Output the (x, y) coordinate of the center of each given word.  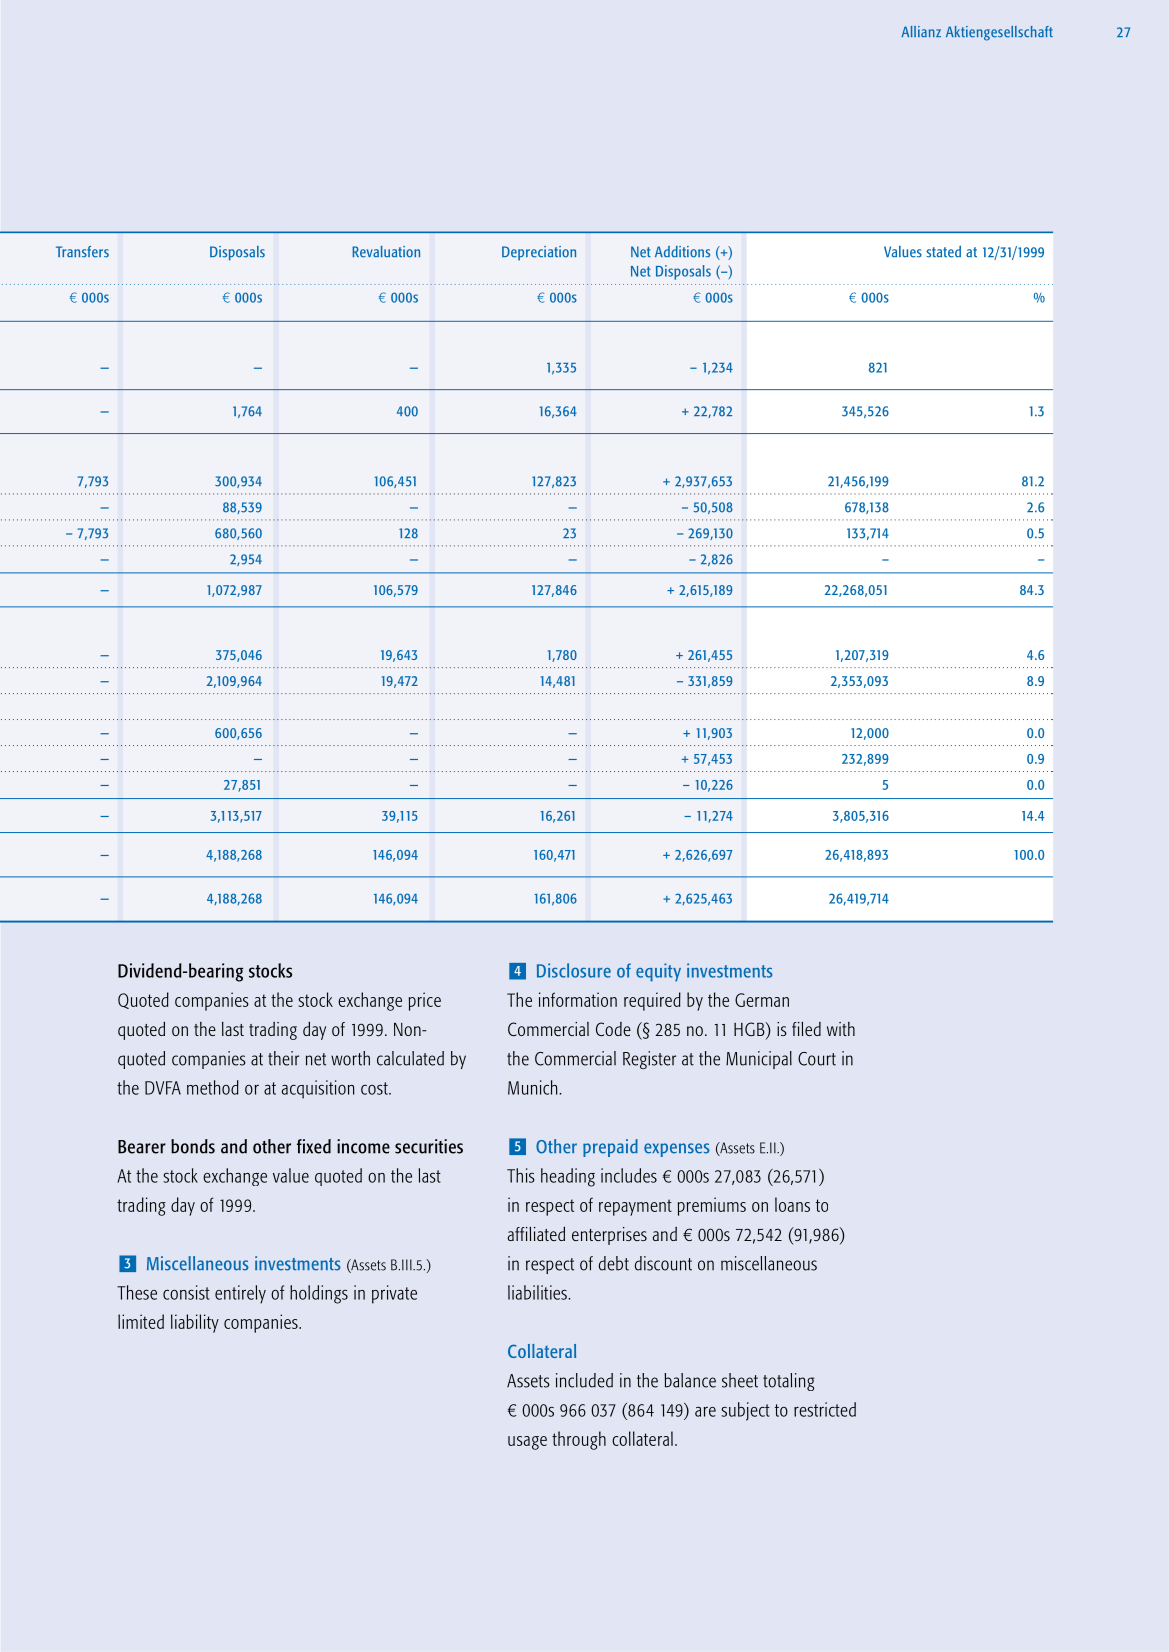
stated (943, 252)
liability (195, 1323)
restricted (825, 1409)
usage (527, 1443)
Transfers (82, 252)
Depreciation (539, 253)
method (213, 1087)
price (425, 1001)
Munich (532, 1087)
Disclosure (574, 970)
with (841, 1029)
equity (658, 972)
